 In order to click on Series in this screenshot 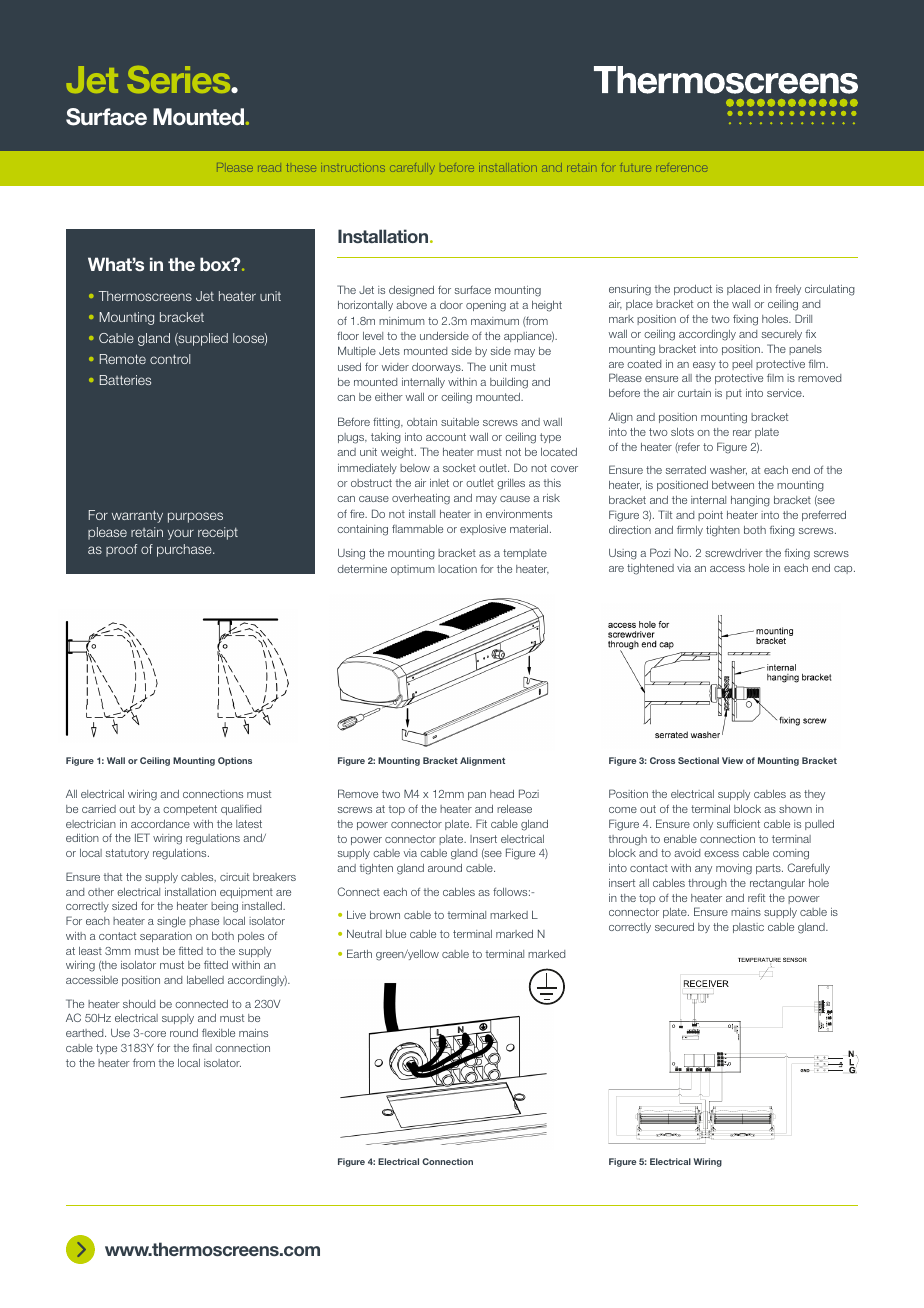, I will do `click(180, 79)`.
